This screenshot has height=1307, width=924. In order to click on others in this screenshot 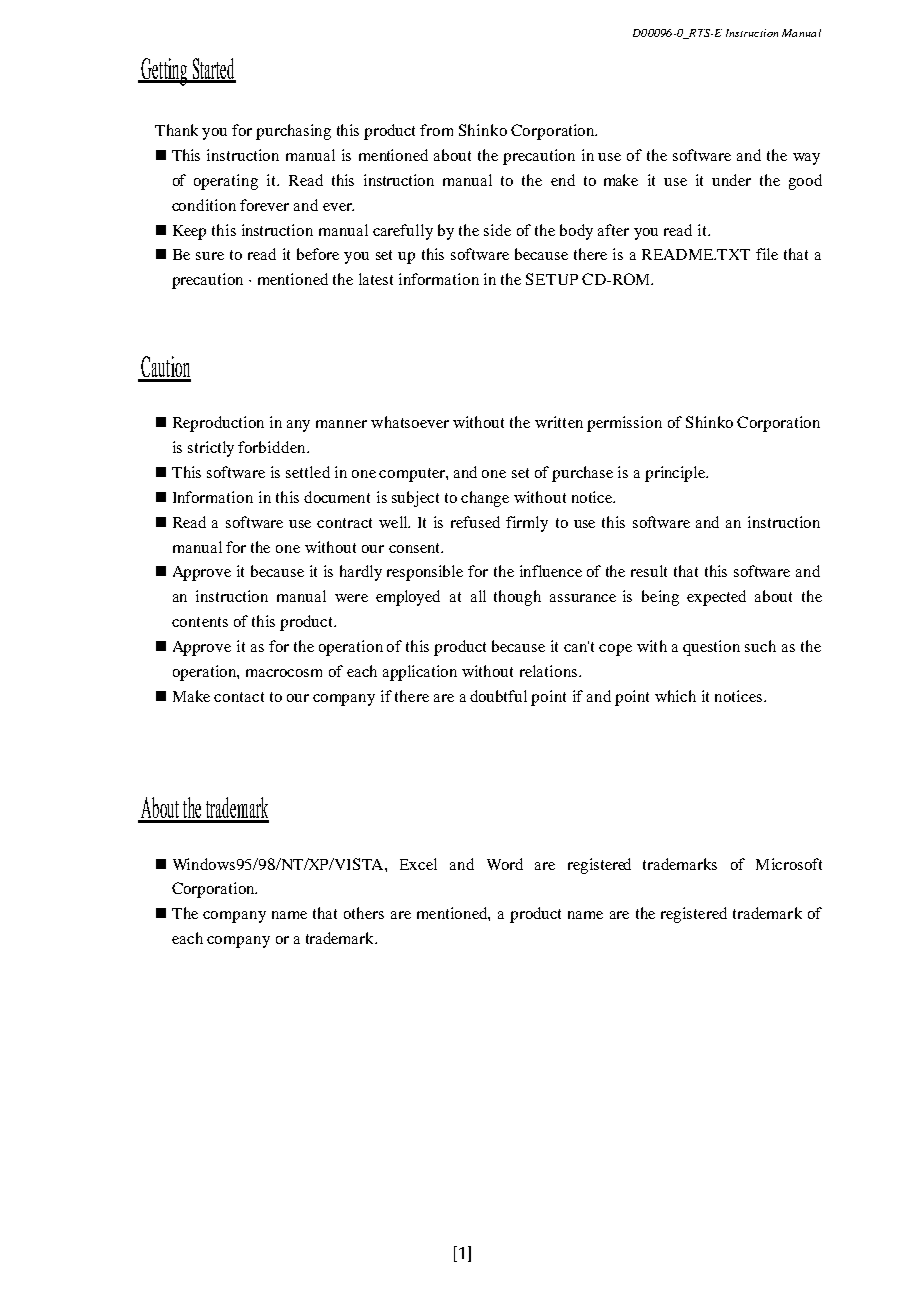, I will do `click(364, 913)`.
